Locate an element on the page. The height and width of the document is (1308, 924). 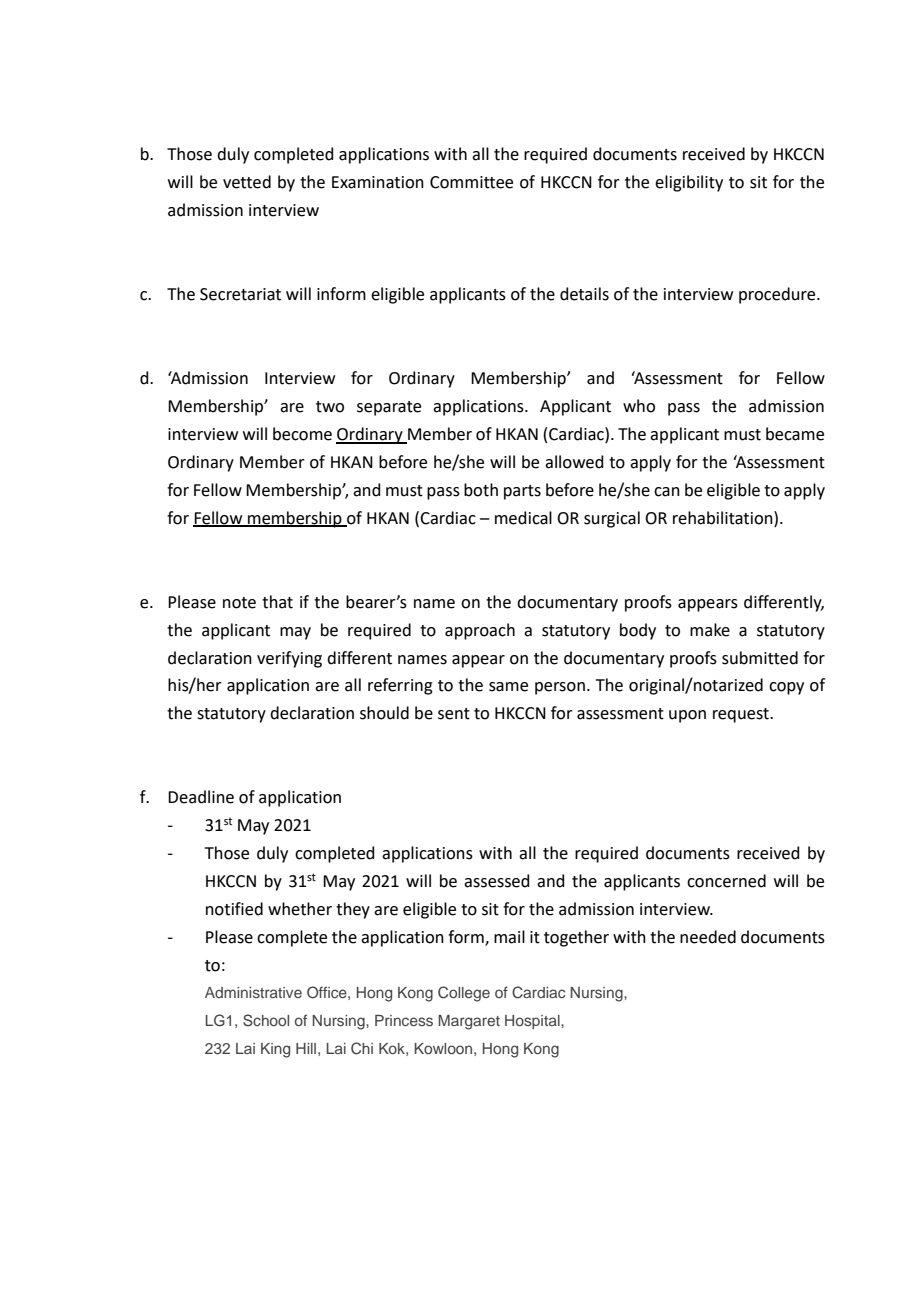
both is located at coordinates (481, 490).
